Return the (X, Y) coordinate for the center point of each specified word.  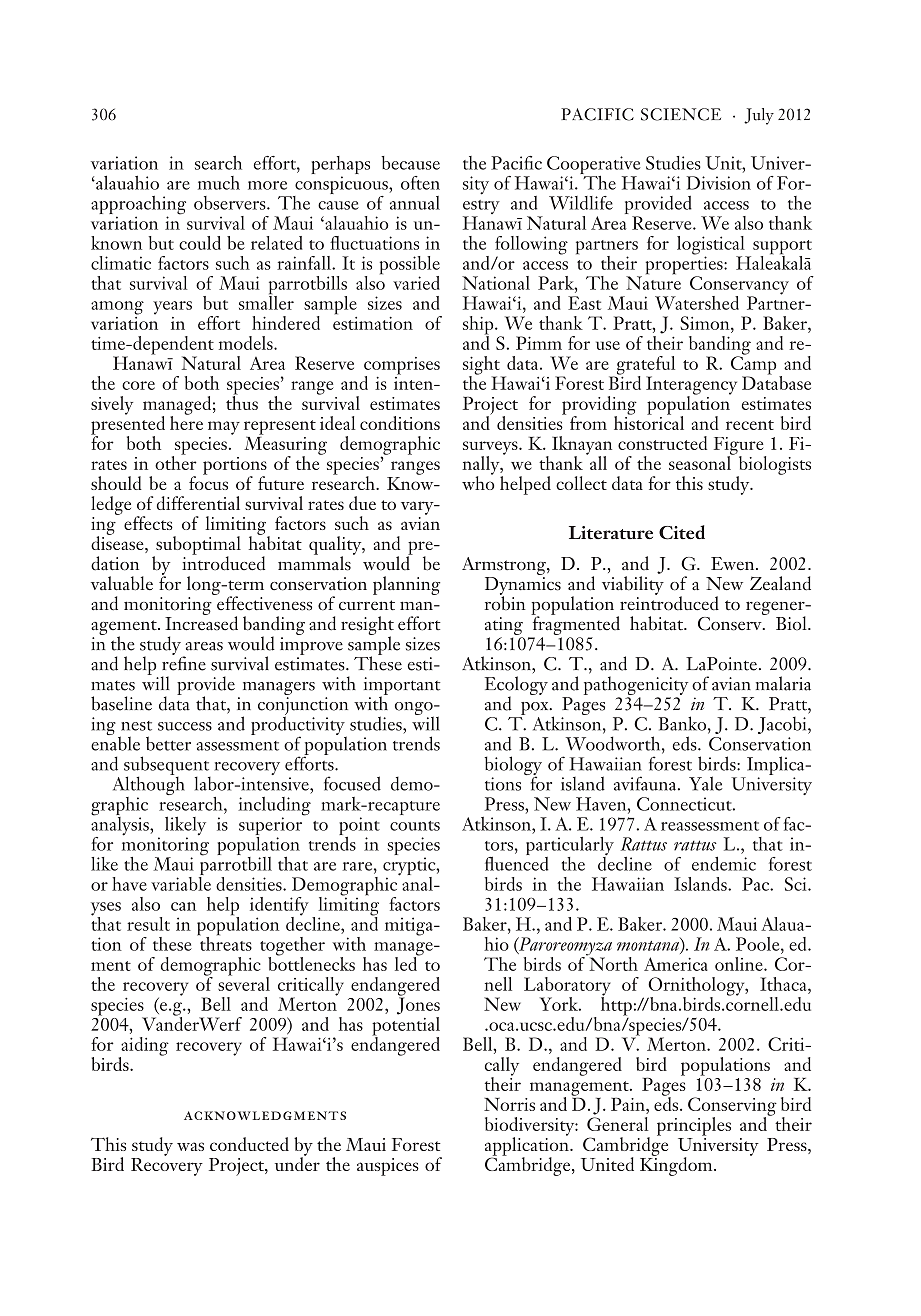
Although (149, 786)
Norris (509, 1104)
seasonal (701, 462)
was (190, 1146)
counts (415, 826)
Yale (705, 783)
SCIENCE (681, 114)
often (420, 183)
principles (694, 1126)
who (478, 482)
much (219, 183)
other (176, 462)
